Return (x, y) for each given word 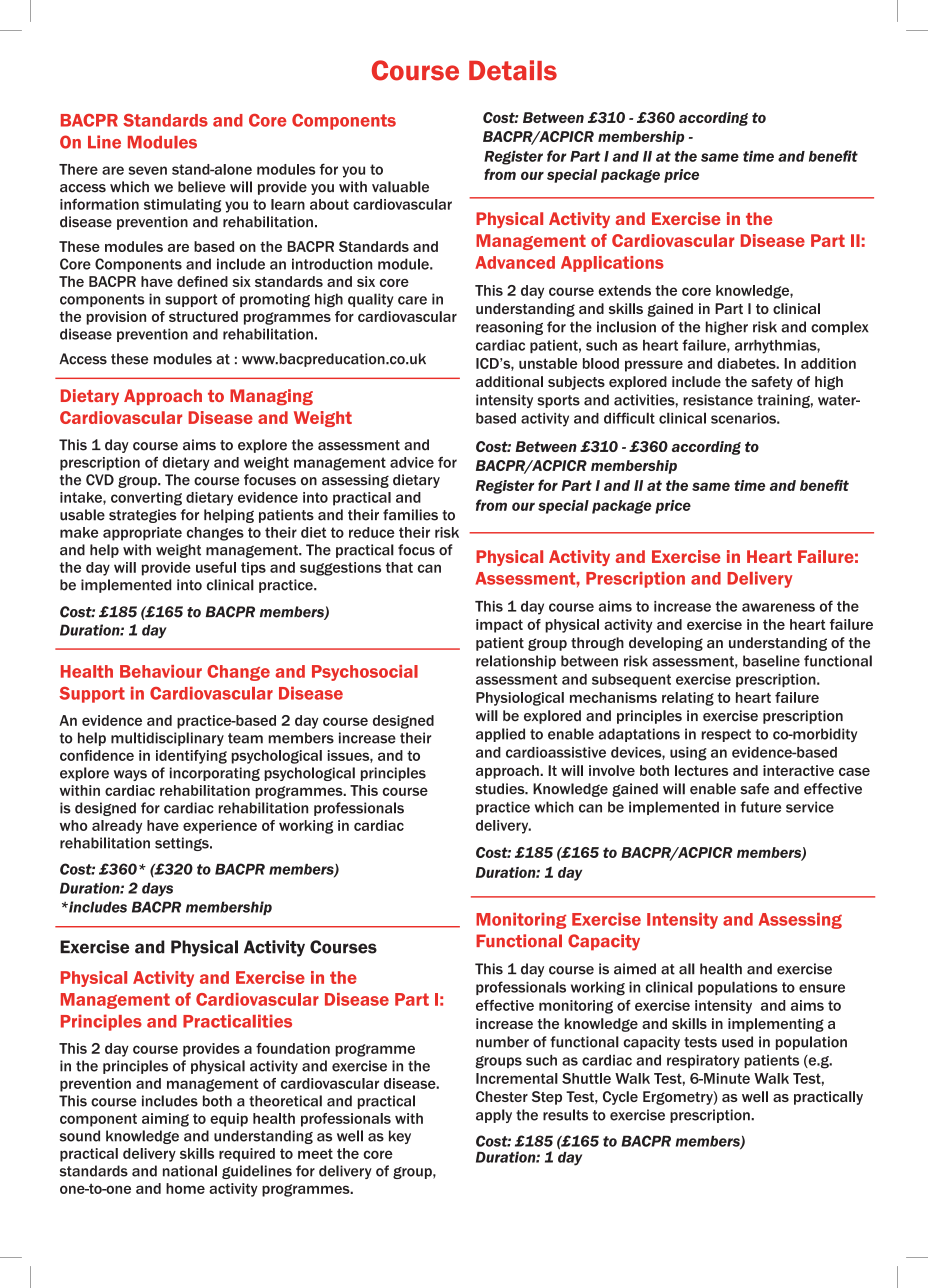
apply (494, 1116)
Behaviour (161, 671)
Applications (612, 264)
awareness (778, 607)
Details (513, 70)
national (190, 1171)
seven (148, 170)
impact (499, 626)
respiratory (703, 1062)
